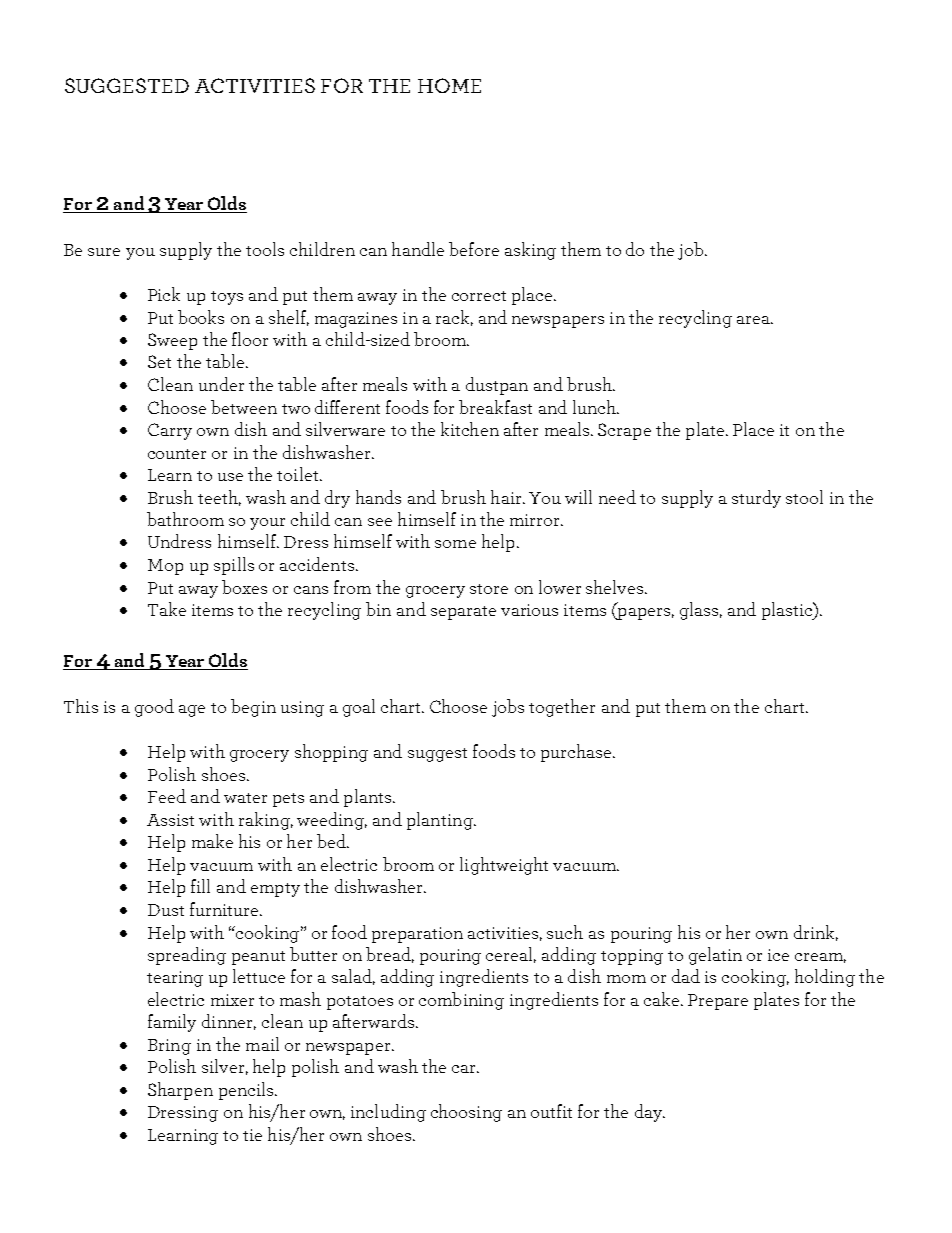 The height and width of the screenshot is (1233, 952). What do you see at coordinates (449, 85) in the screenshot?
I see `HOME` at bounding box center [449, 85].
